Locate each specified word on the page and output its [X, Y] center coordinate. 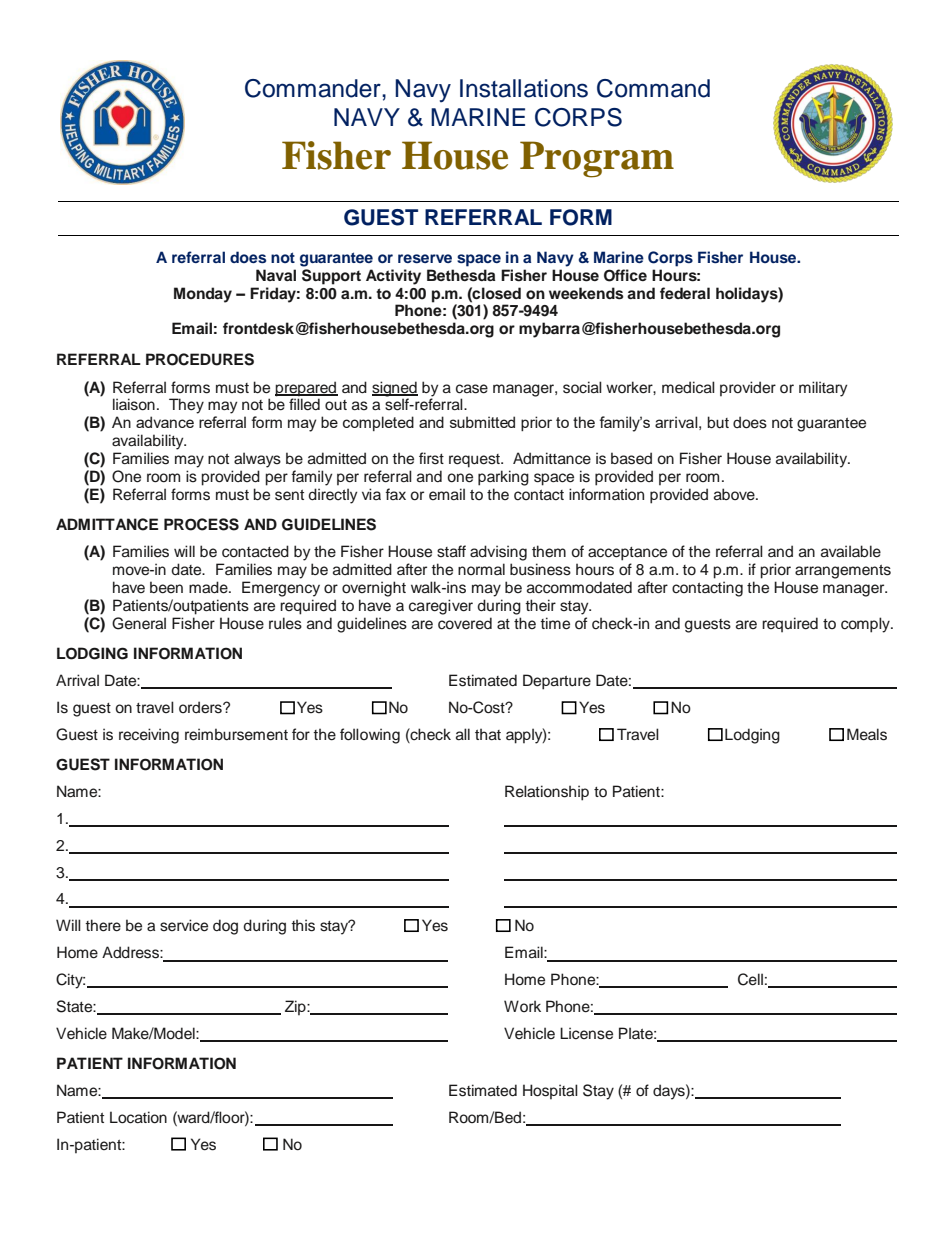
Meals [867, 734]
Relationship [547, 793]
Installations [524, 88]
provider [748, 388]
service [184, 925]
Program [597, 159]
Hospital [550, 1091]
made [209, 587]
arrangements [843, 572]
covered [465, 623]
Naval [276, 275]
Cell [750, 979]
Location [138, 1117]
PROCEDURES [200, 359]
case [472, 389]
